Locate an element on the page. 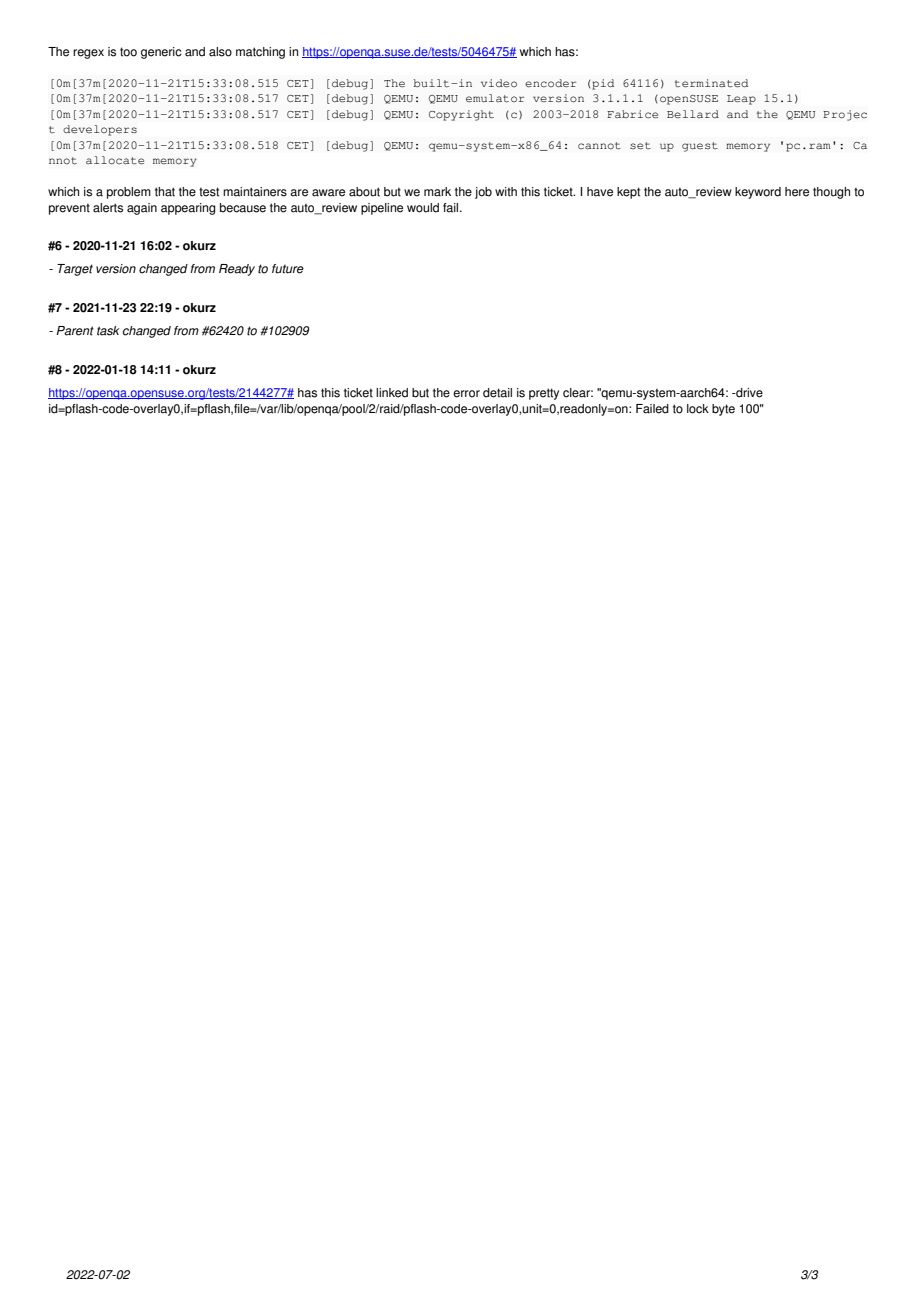 This image has width=924, height=1308. again is located at coordinates (142, 209).
